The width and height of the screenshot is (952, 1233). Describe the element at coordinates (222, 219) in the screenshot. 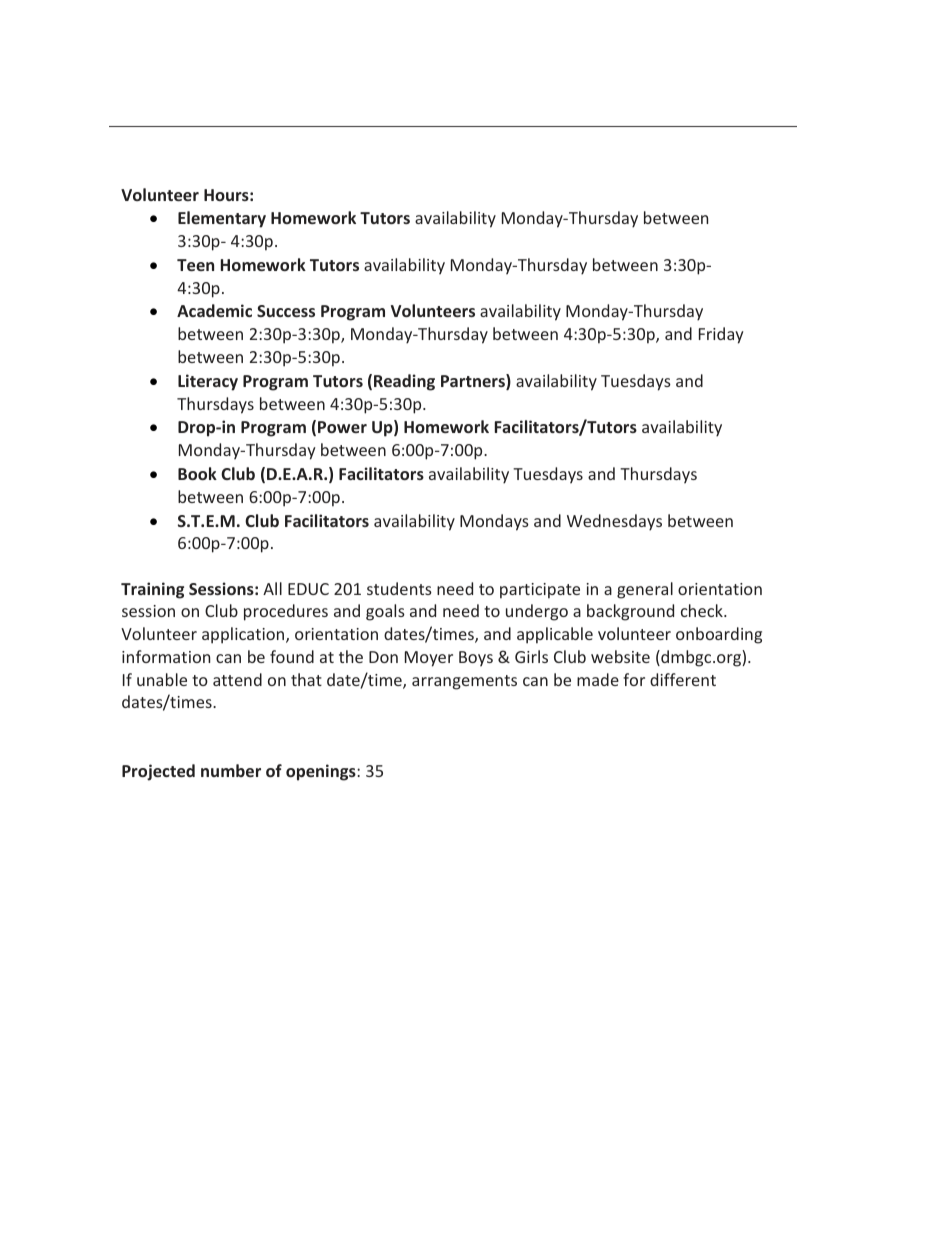

I see `Elementary` at that location.
